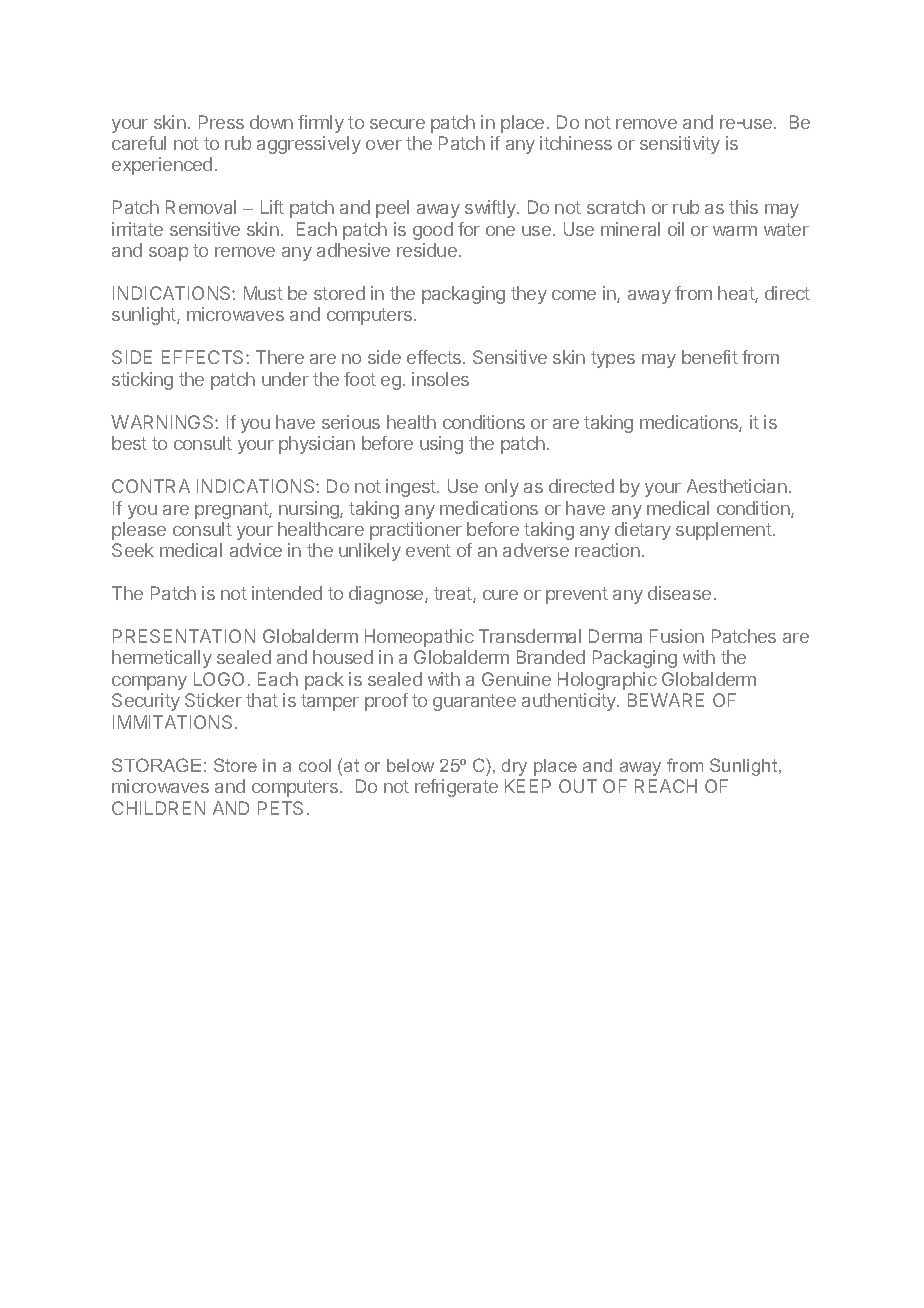  Describe the element at coordinates (384, 145) in the screenshot. I see `over` at that location.
